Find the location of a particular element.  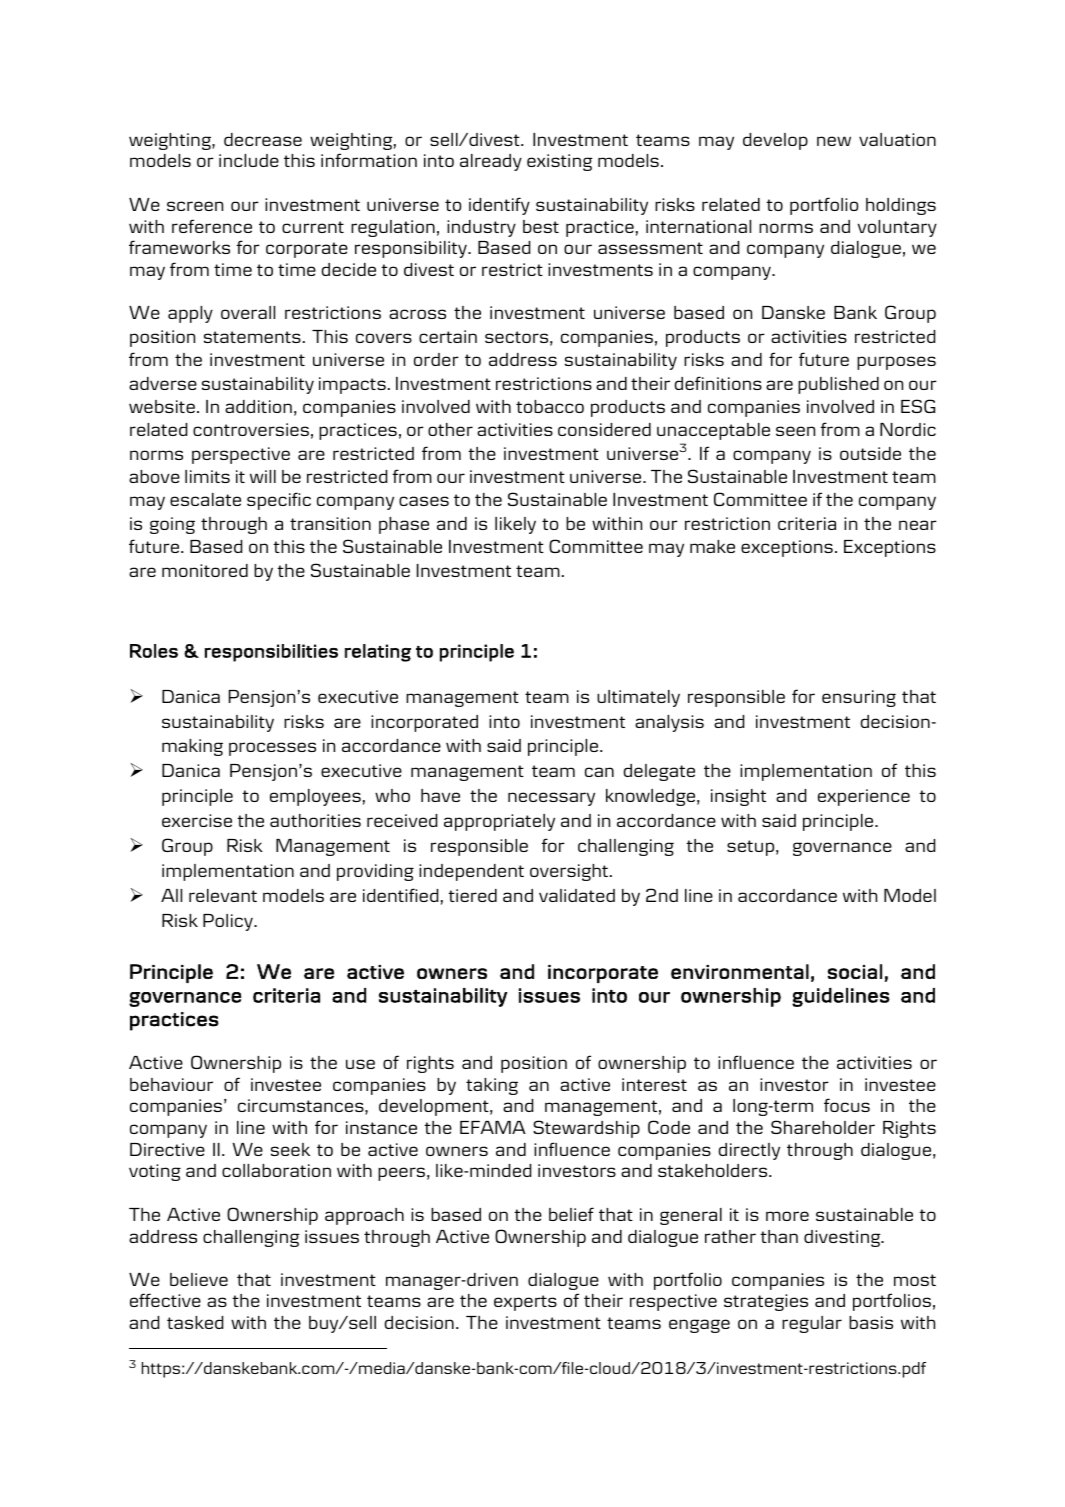

experts is located at coordinates (525, 1303).
